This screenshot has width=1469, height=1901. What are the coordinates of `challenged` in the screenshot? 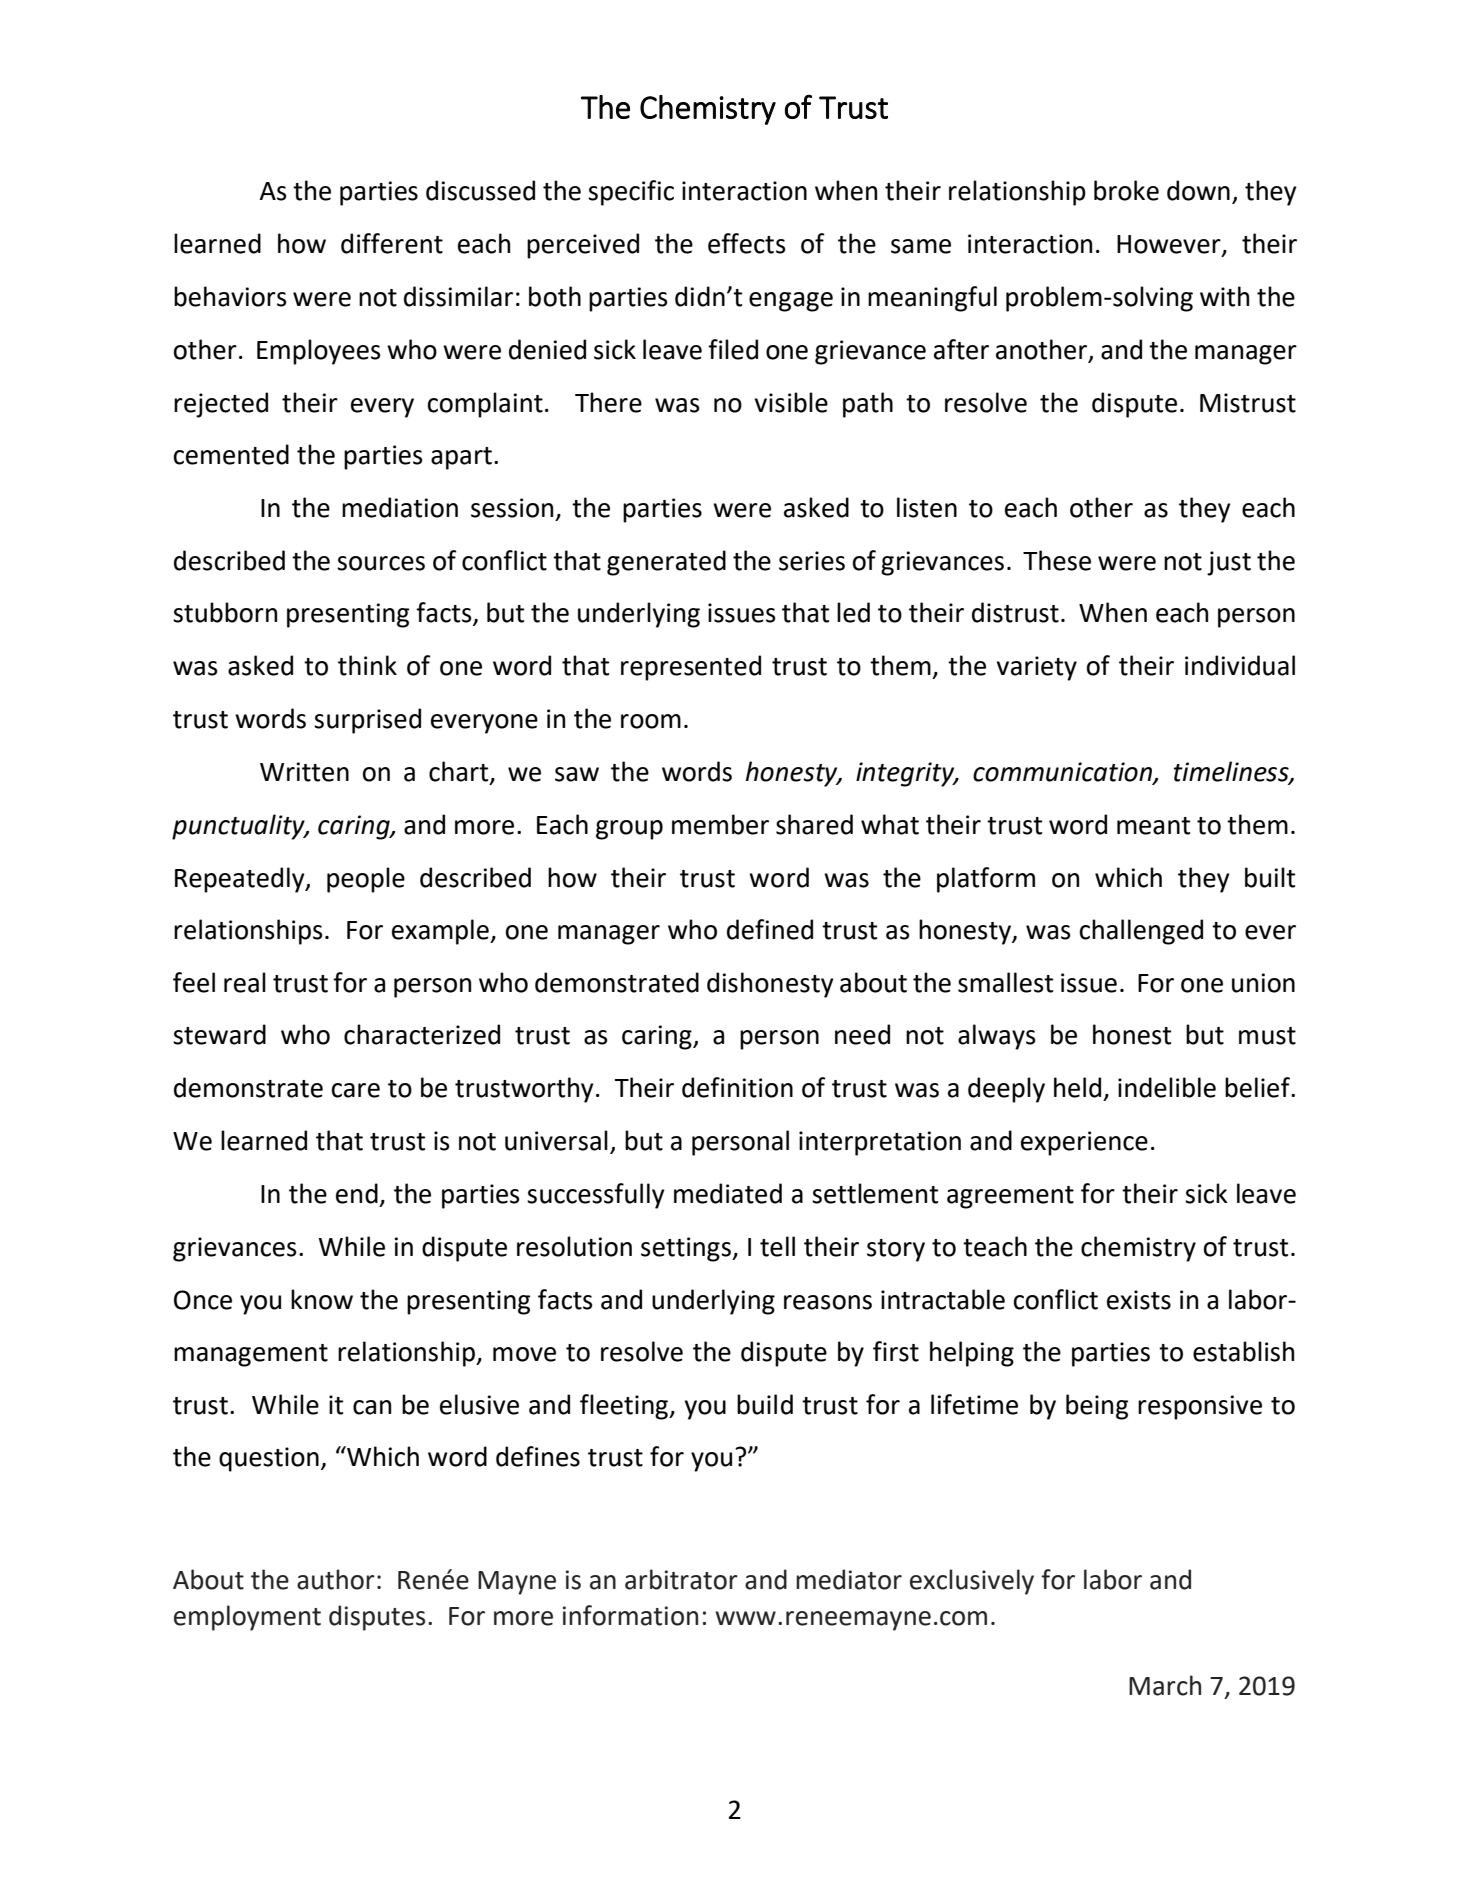 It's located at (1141, 932).
